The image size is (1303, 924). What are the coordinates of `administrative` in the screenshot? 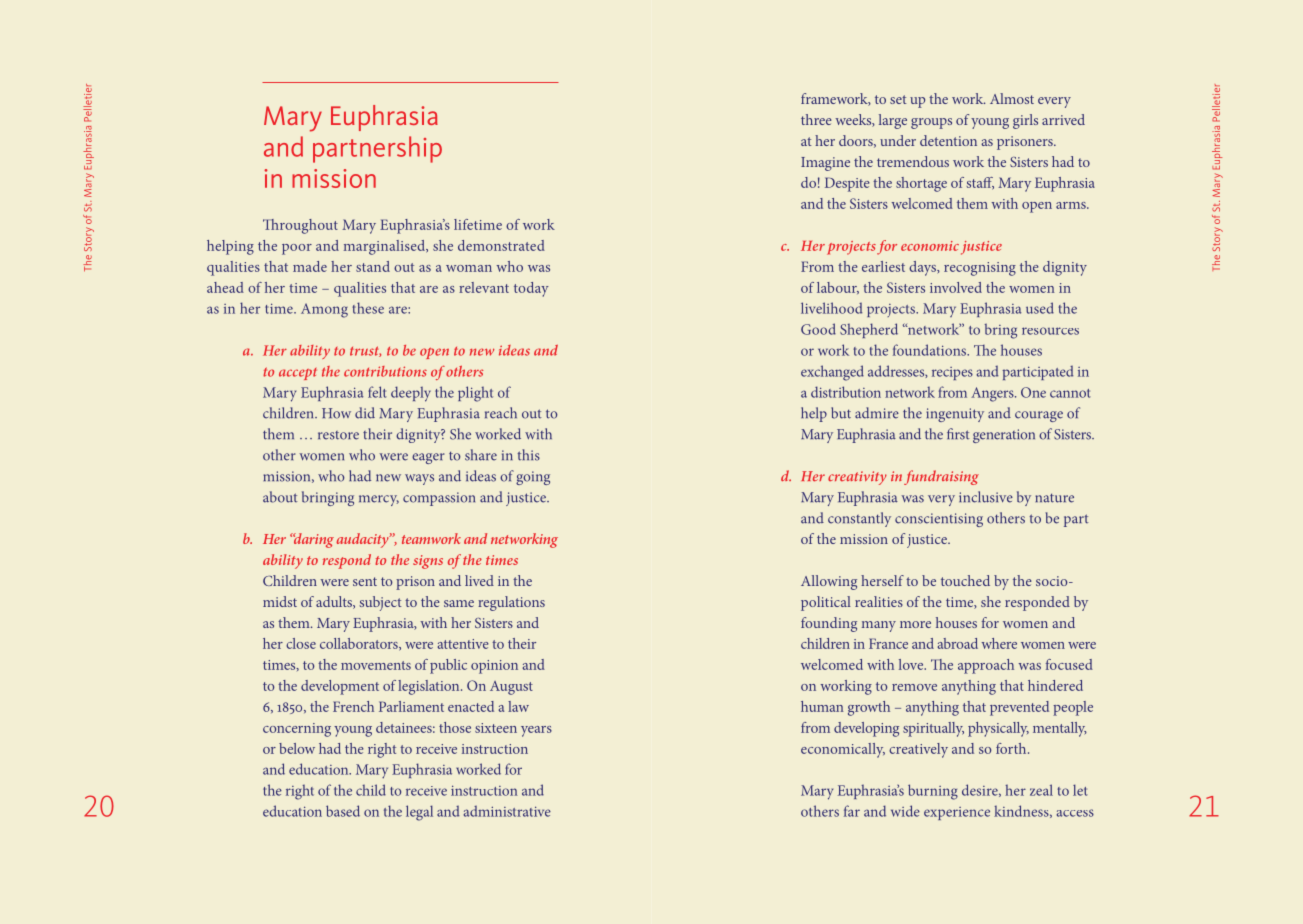 It's located at (507, 811).
